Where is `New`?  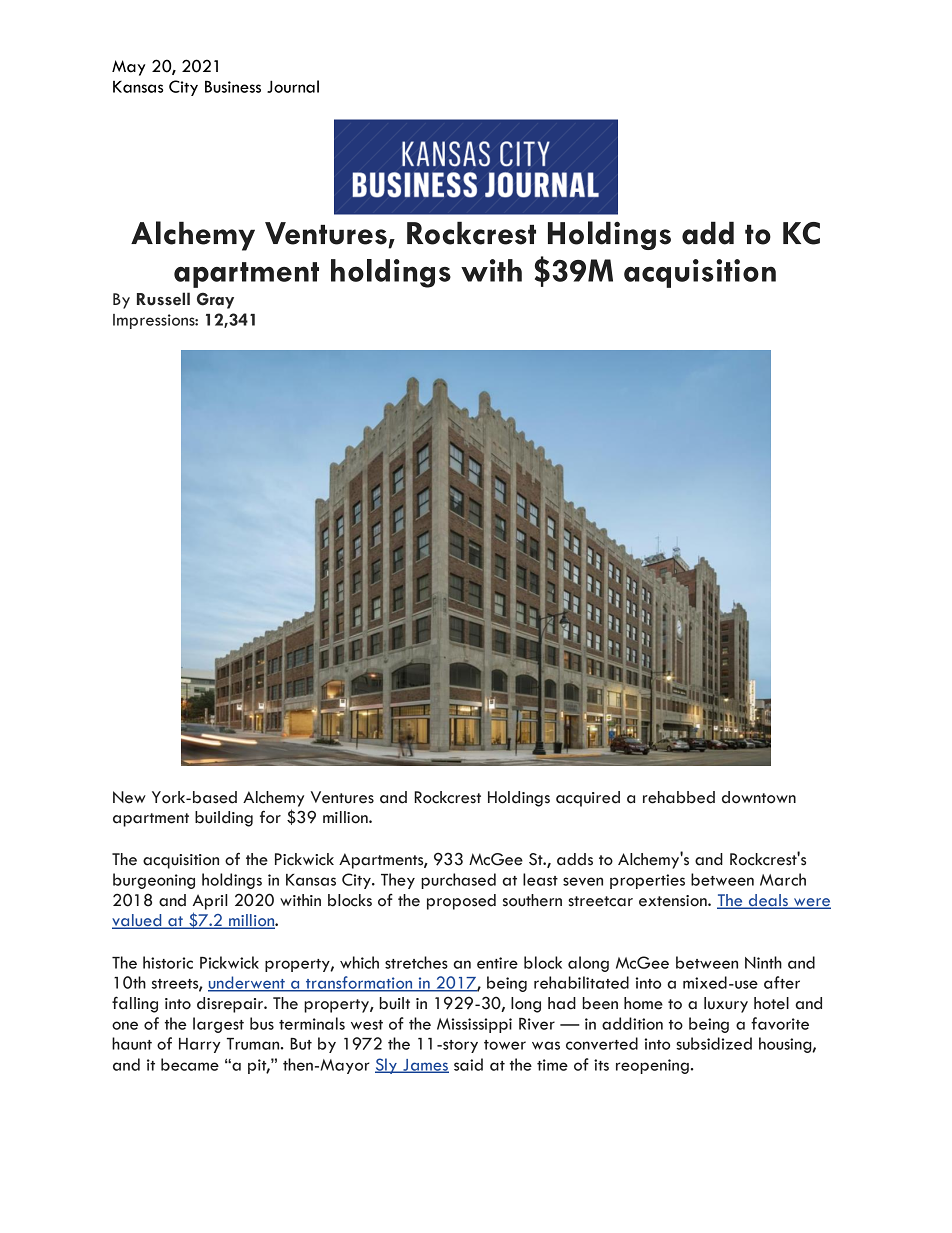 New is located at coordinates (129, 797).
